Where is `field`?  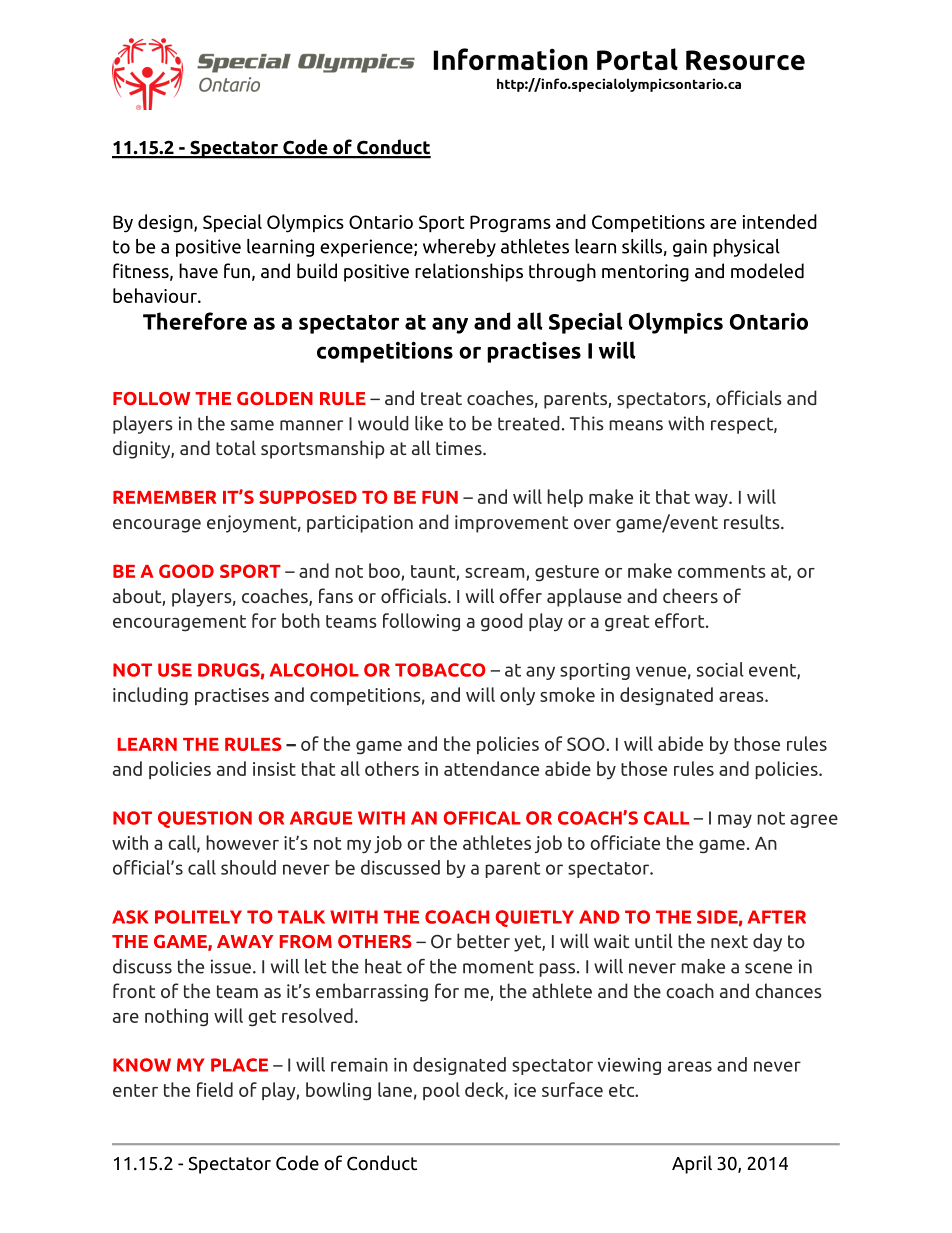 field is located at coordinates (215, 1089).
